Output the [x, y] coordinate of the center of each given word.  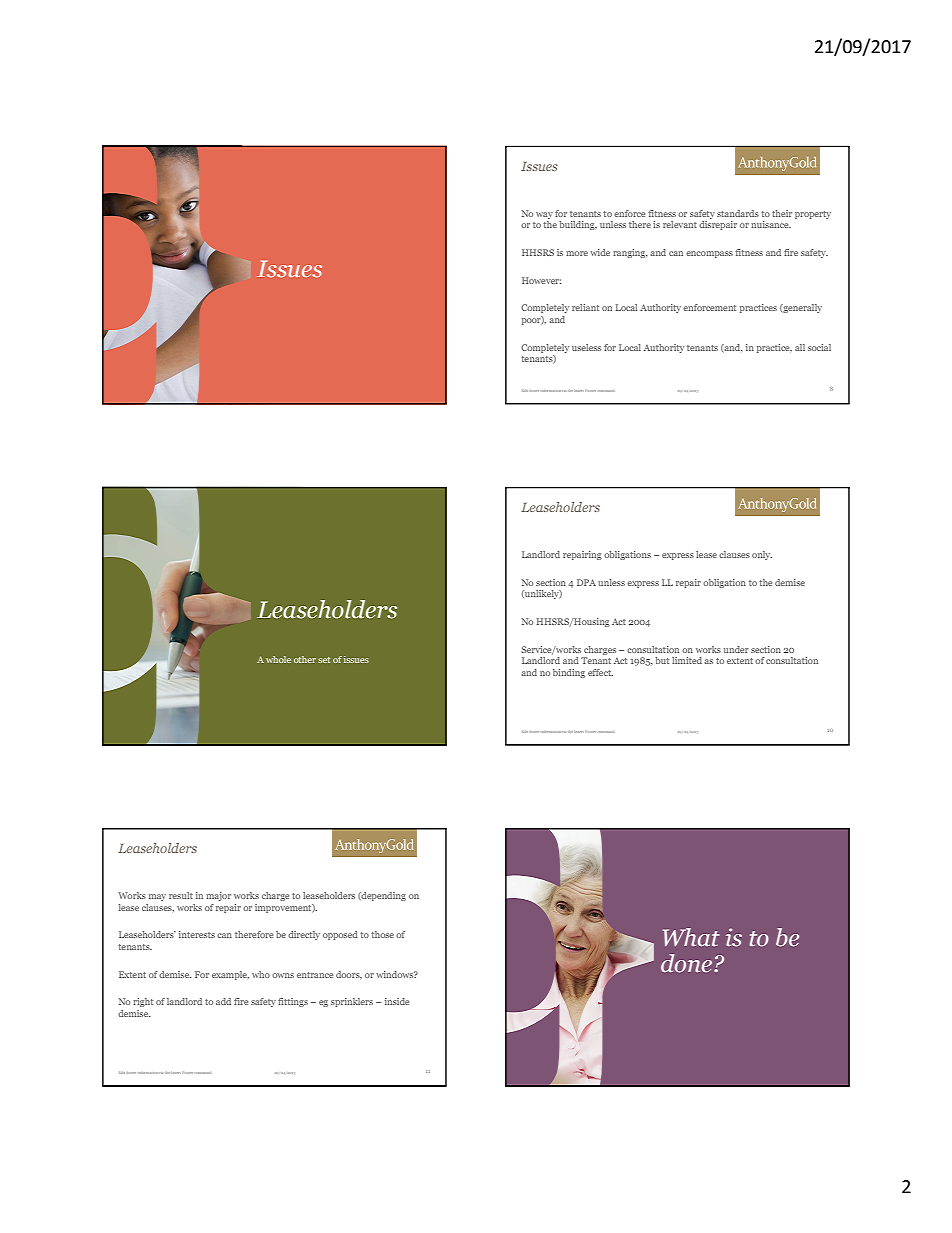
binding [569, 673]
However [541, 280]
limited [687, 660]
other [305, 659]
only [762, 555]
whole [278, 659]
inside [397, 1001]
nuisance [771, 224]
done [686, 963]
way [544, 215]
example [230, 975]
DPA [586, 582]
